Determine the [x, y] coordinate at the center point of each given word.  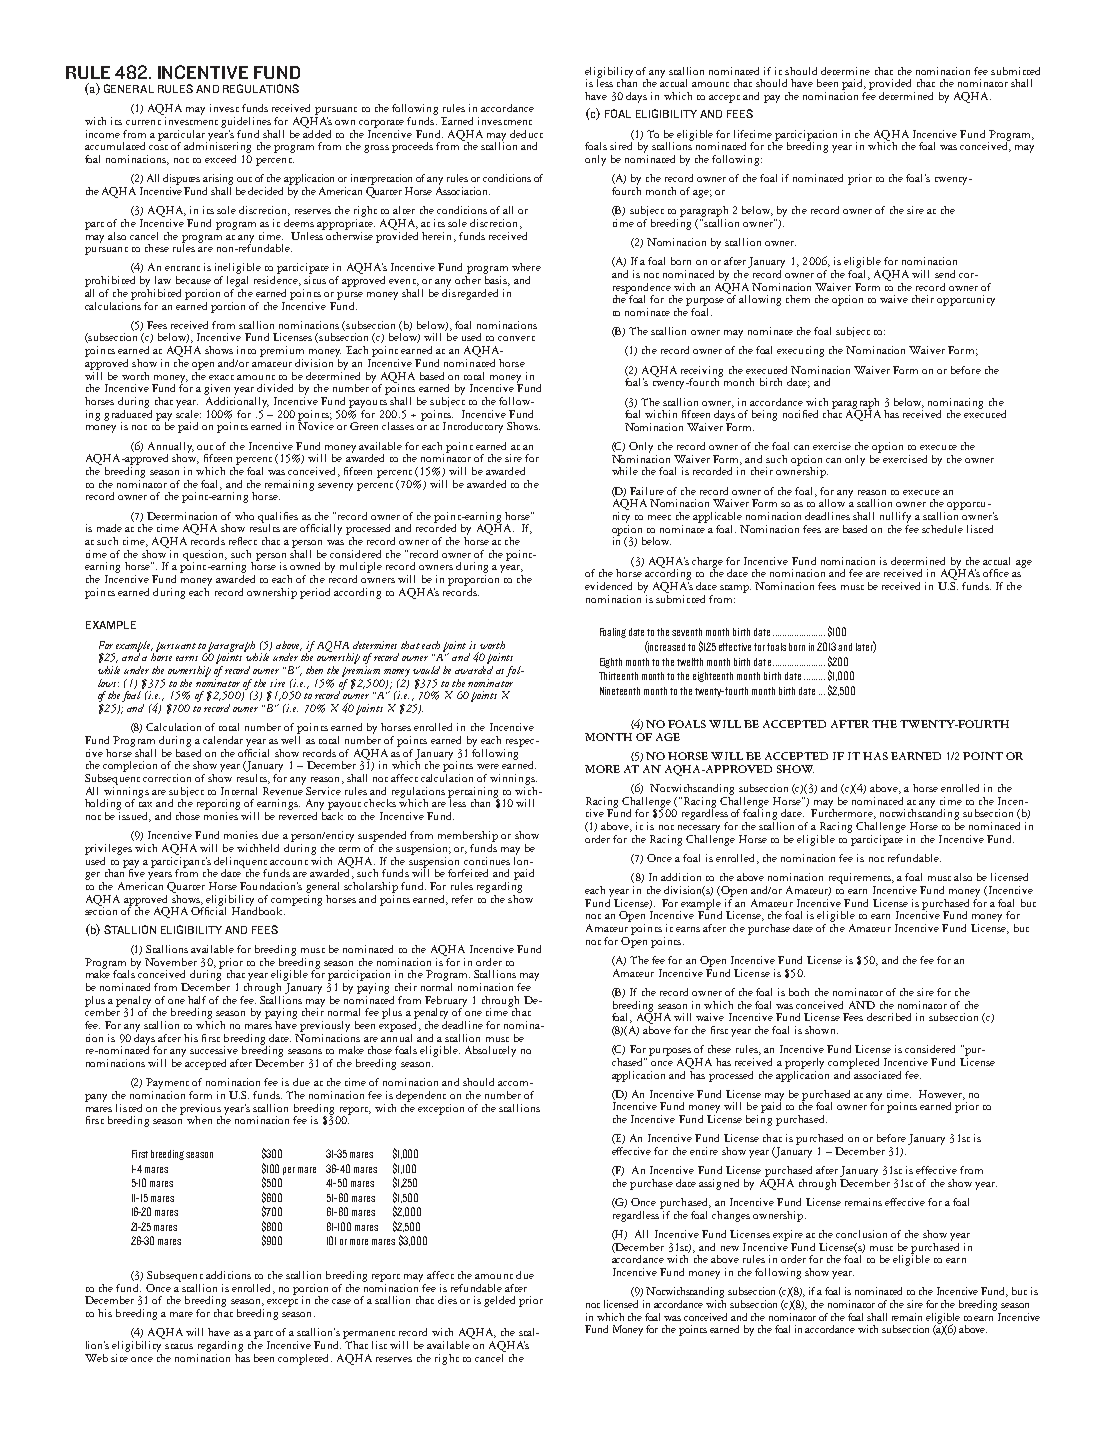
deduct [526, 134]
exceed [220, 159]
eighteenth [713, 677]
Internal [239, 791]
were [488, 766]
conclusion [861, 1234]
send [945, 274]
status [179, 1346]
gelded [499, 1301]
